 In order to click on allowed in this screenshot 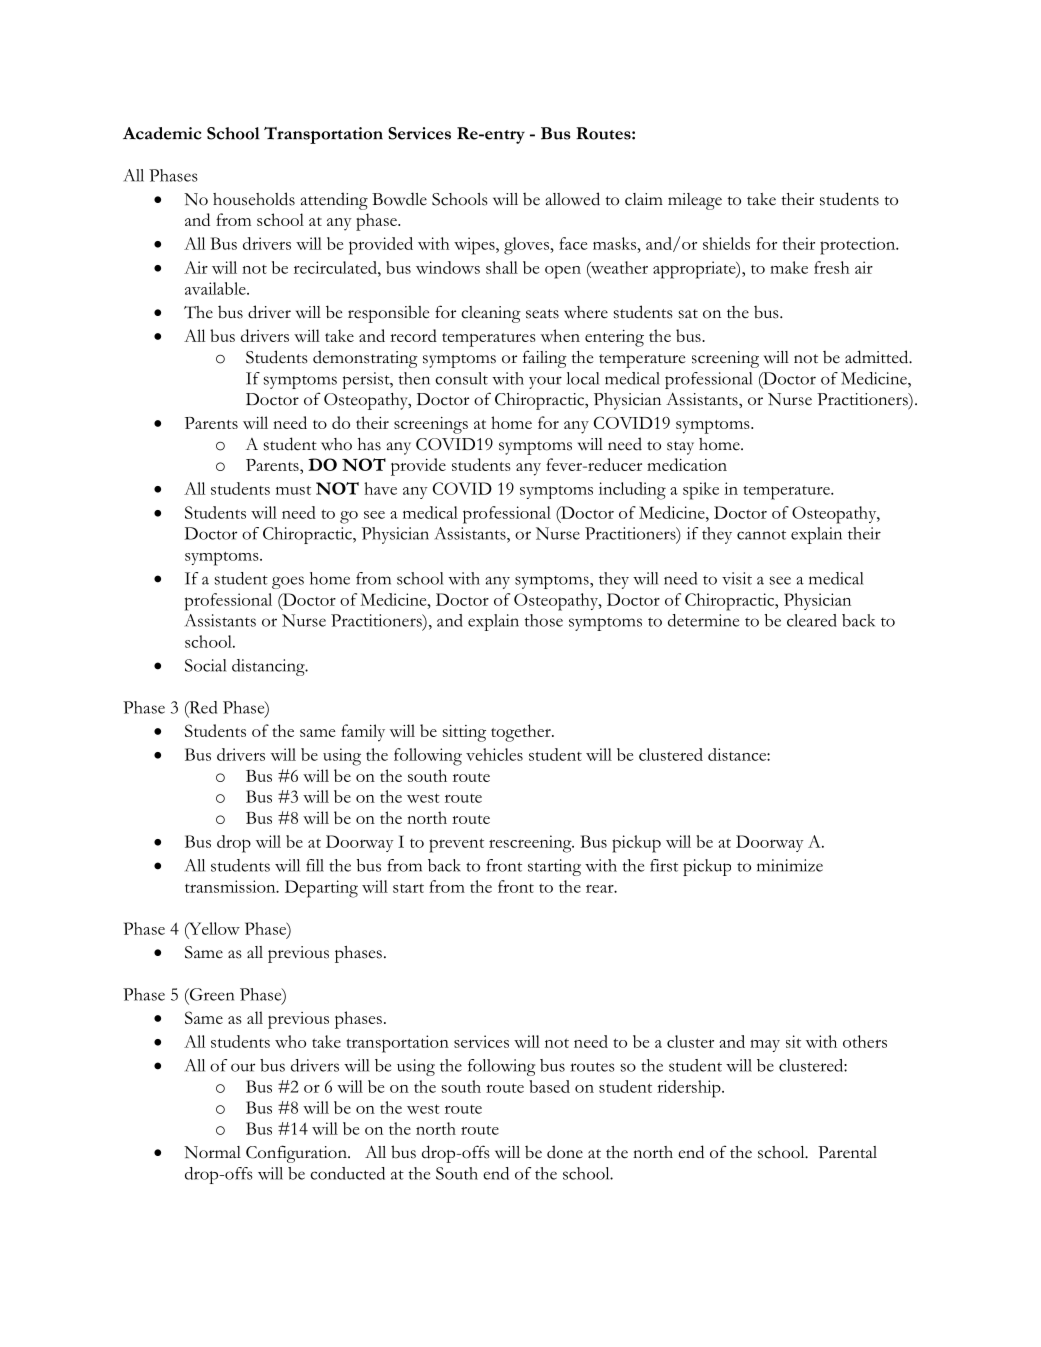, I will do `click(573, 199)`.
